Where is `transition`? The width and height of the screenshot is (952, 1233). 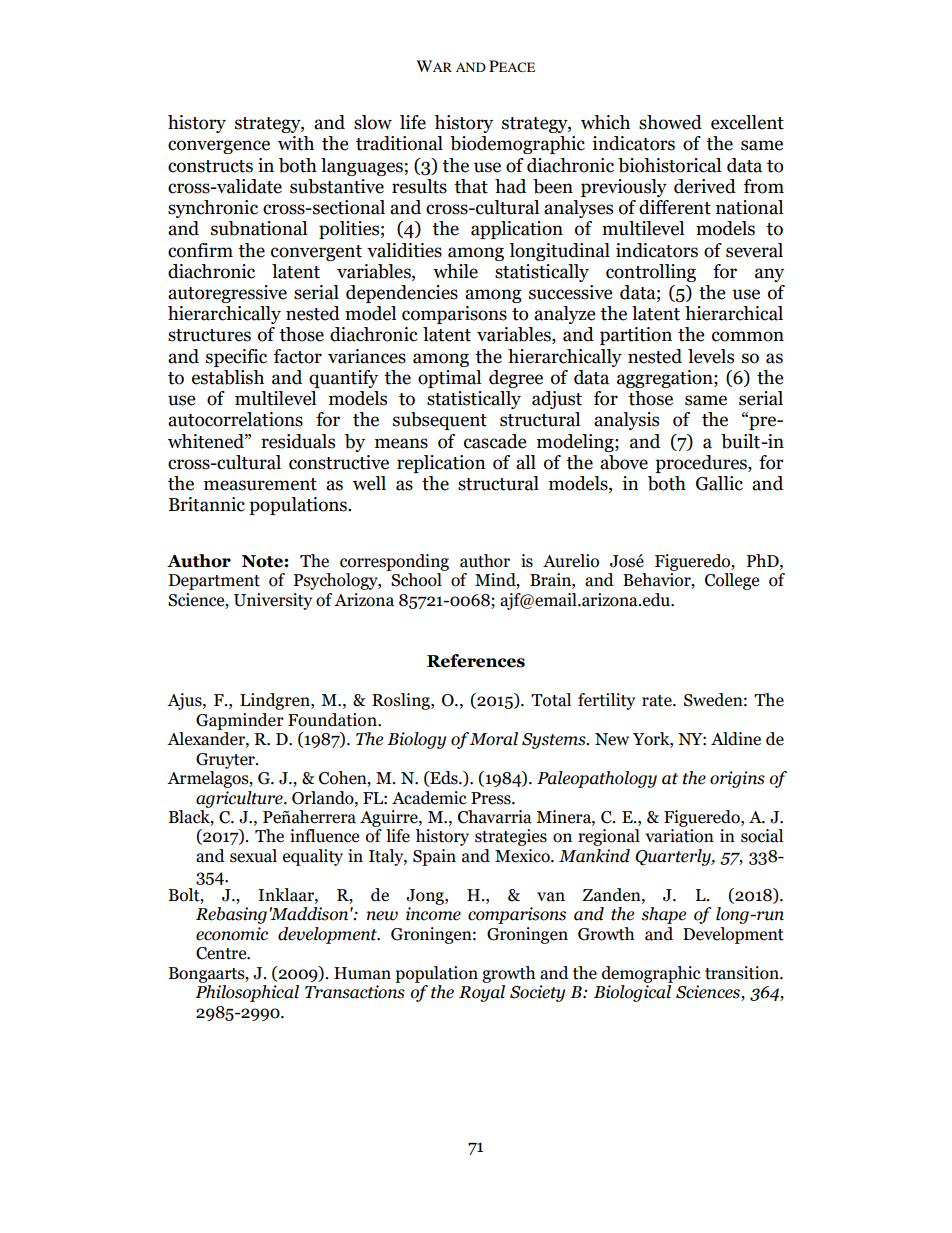
transition is located at coordinates (743, 973).
